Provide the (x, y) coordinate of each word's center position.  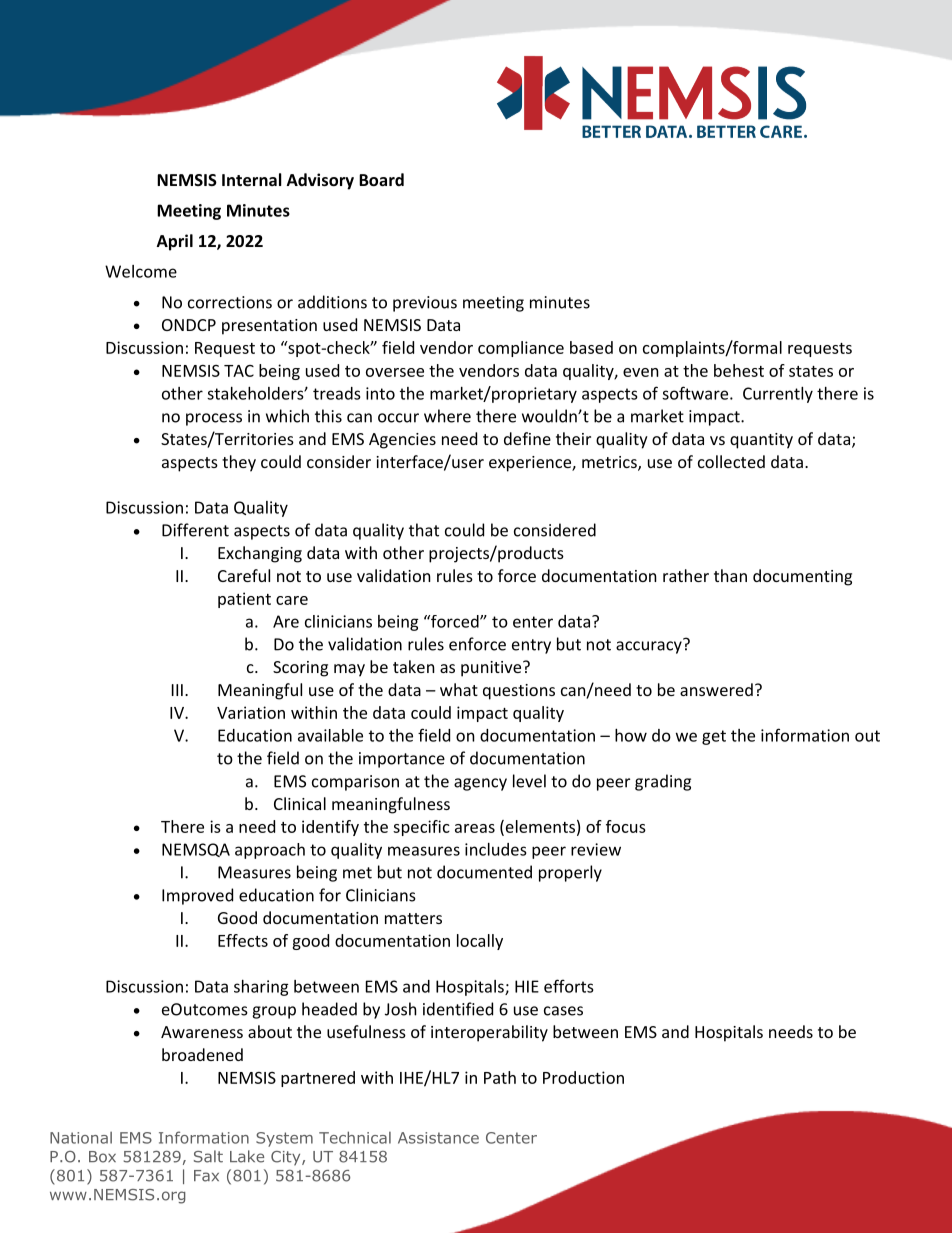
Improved (197, 896)
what (459, 689)
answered (716, 689)
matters (413, 918)
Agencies (402, 441)
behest (739, 370)
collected (731, 461)
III (177, 690)
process (214, 419)
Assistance (438, 1138)
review (596, 849)
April (175, 242)
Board (381, 179)
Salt (208, 1156)
